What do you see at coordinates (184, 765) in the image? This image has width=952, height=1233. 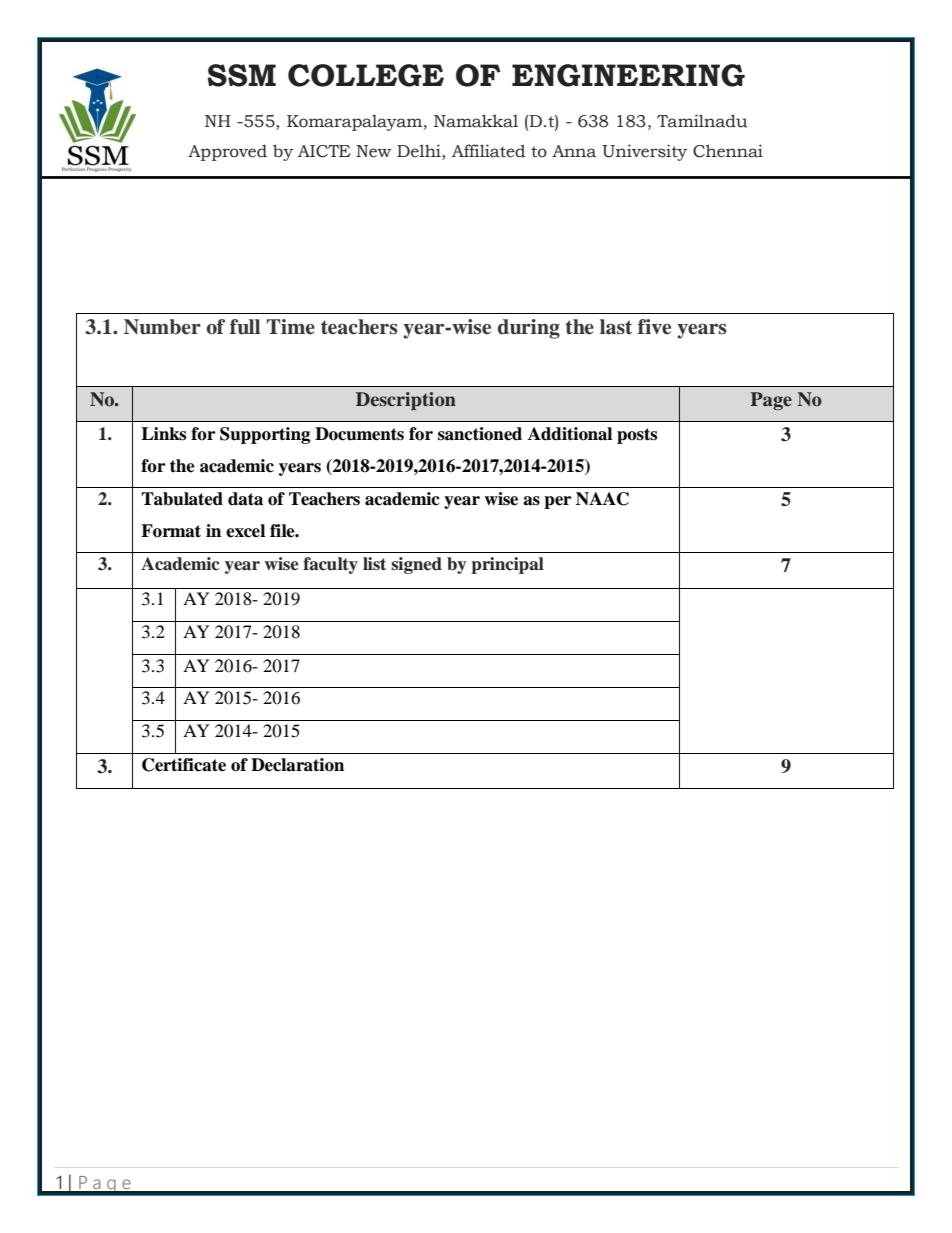 I see `Certificate` at bounding box center [184, 765].
